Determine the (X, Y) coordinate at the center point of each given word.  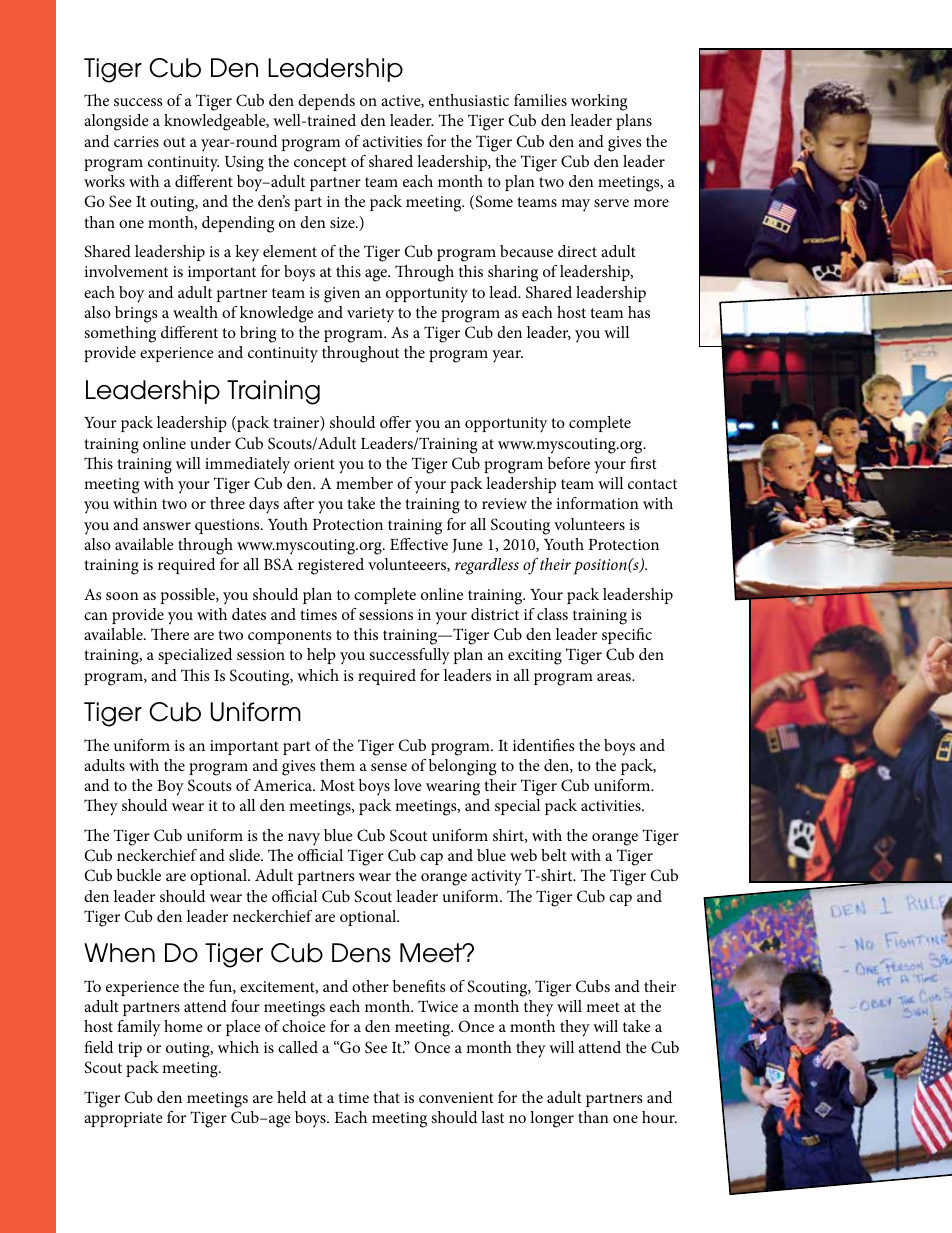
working (599, 102)
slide (245, 855)
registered (331, 566)
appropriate (123, 1119)
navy (304, 839)
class (552, 614)
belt (554, 855)
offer (395, 422)
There (170, 634)
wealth (195, 312)
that (386, 1097)
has (639, 312)
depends (326, 102)
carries (136, 141)
